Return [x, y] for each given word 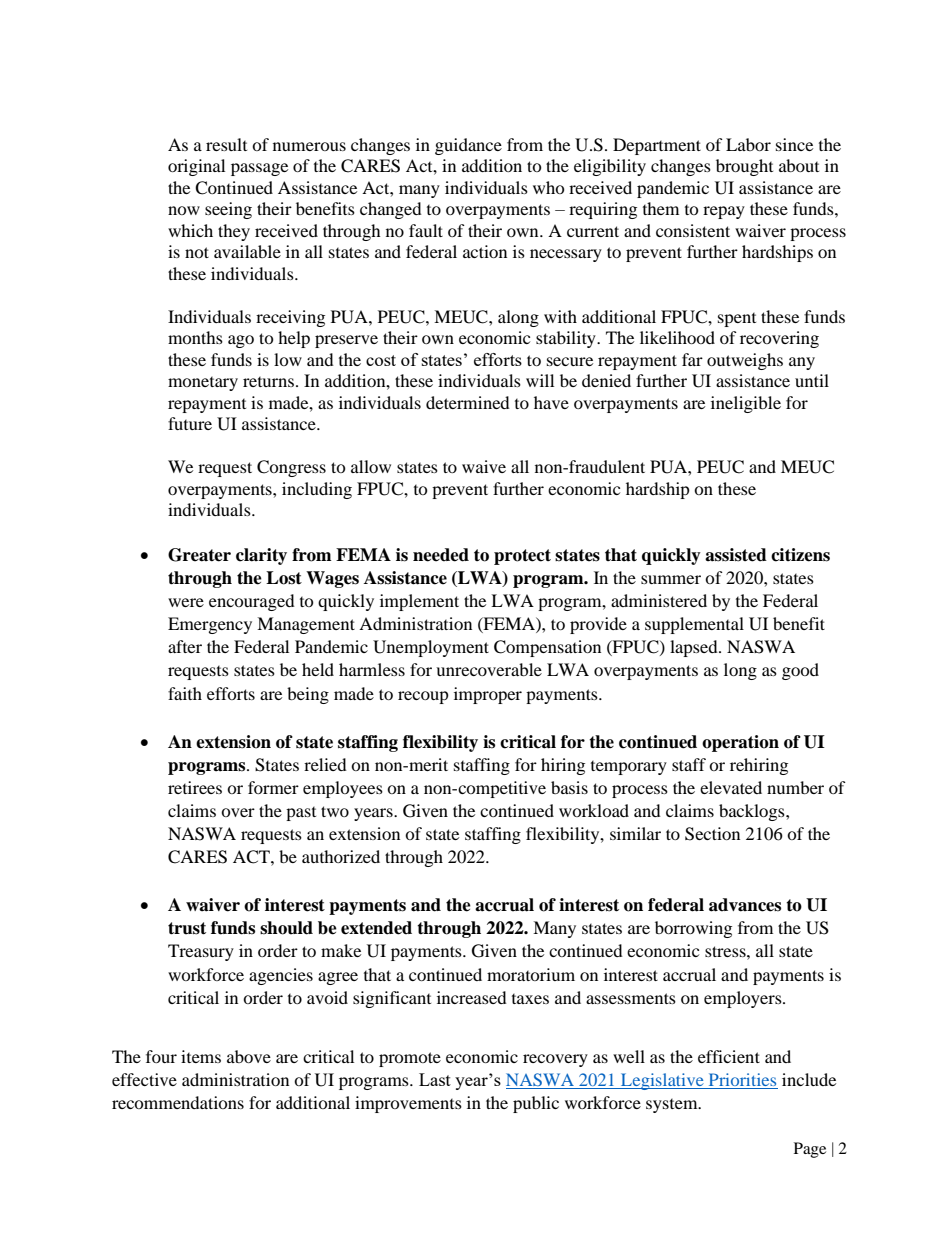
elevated [731, 787]
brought [744, 167]
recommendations [178, 1102]
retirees [195, 787]
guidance [468, 146]
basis [569, 787]
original [196, 167]
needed [441, 555]
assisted [736, 555]
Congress [291, 468]
